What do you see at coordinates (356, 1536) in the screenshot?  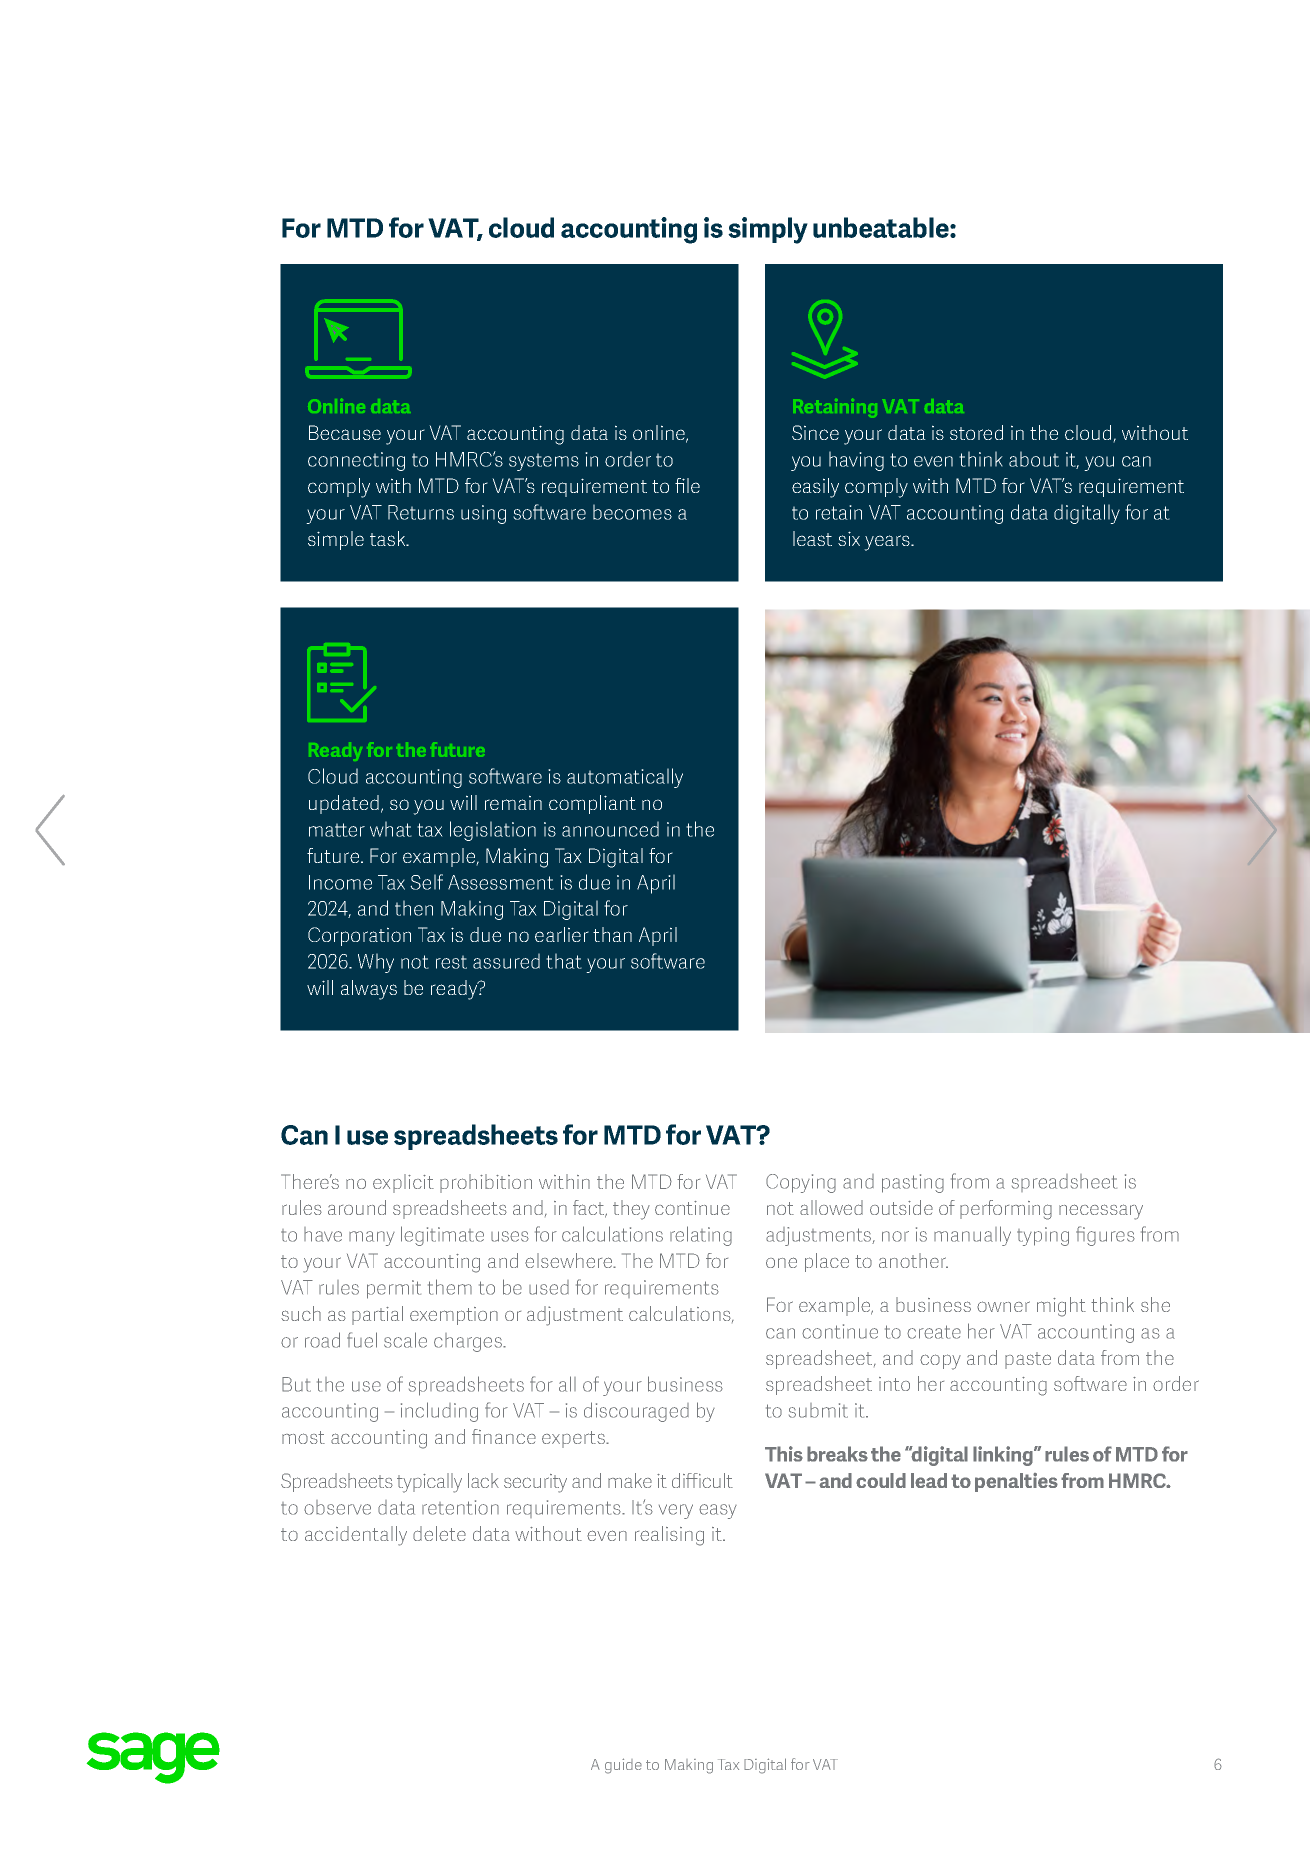 I see `accidentally` at bounding box center [356, 1536].
